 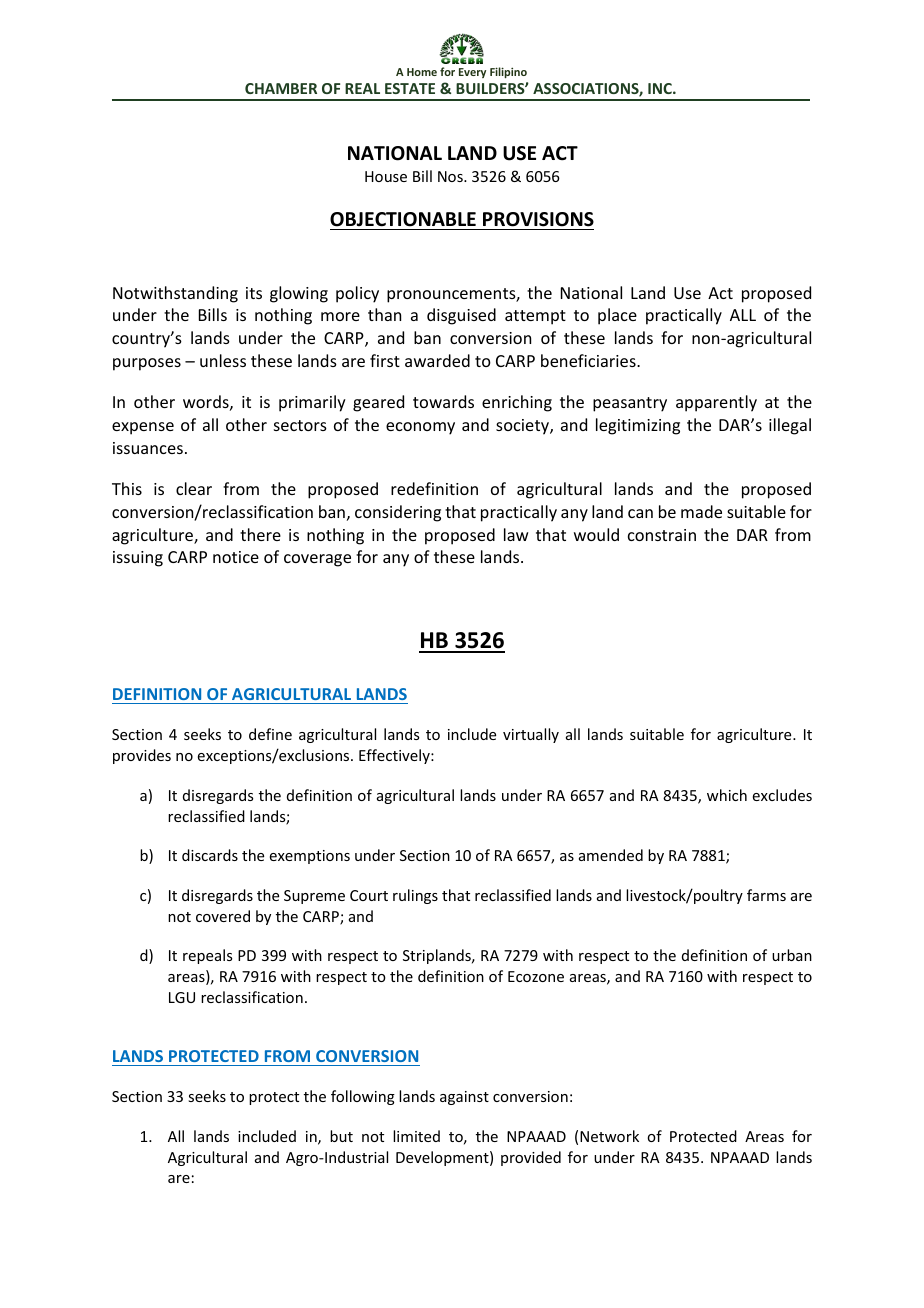 I want to click on constrain, so click(x=662, y=535).
